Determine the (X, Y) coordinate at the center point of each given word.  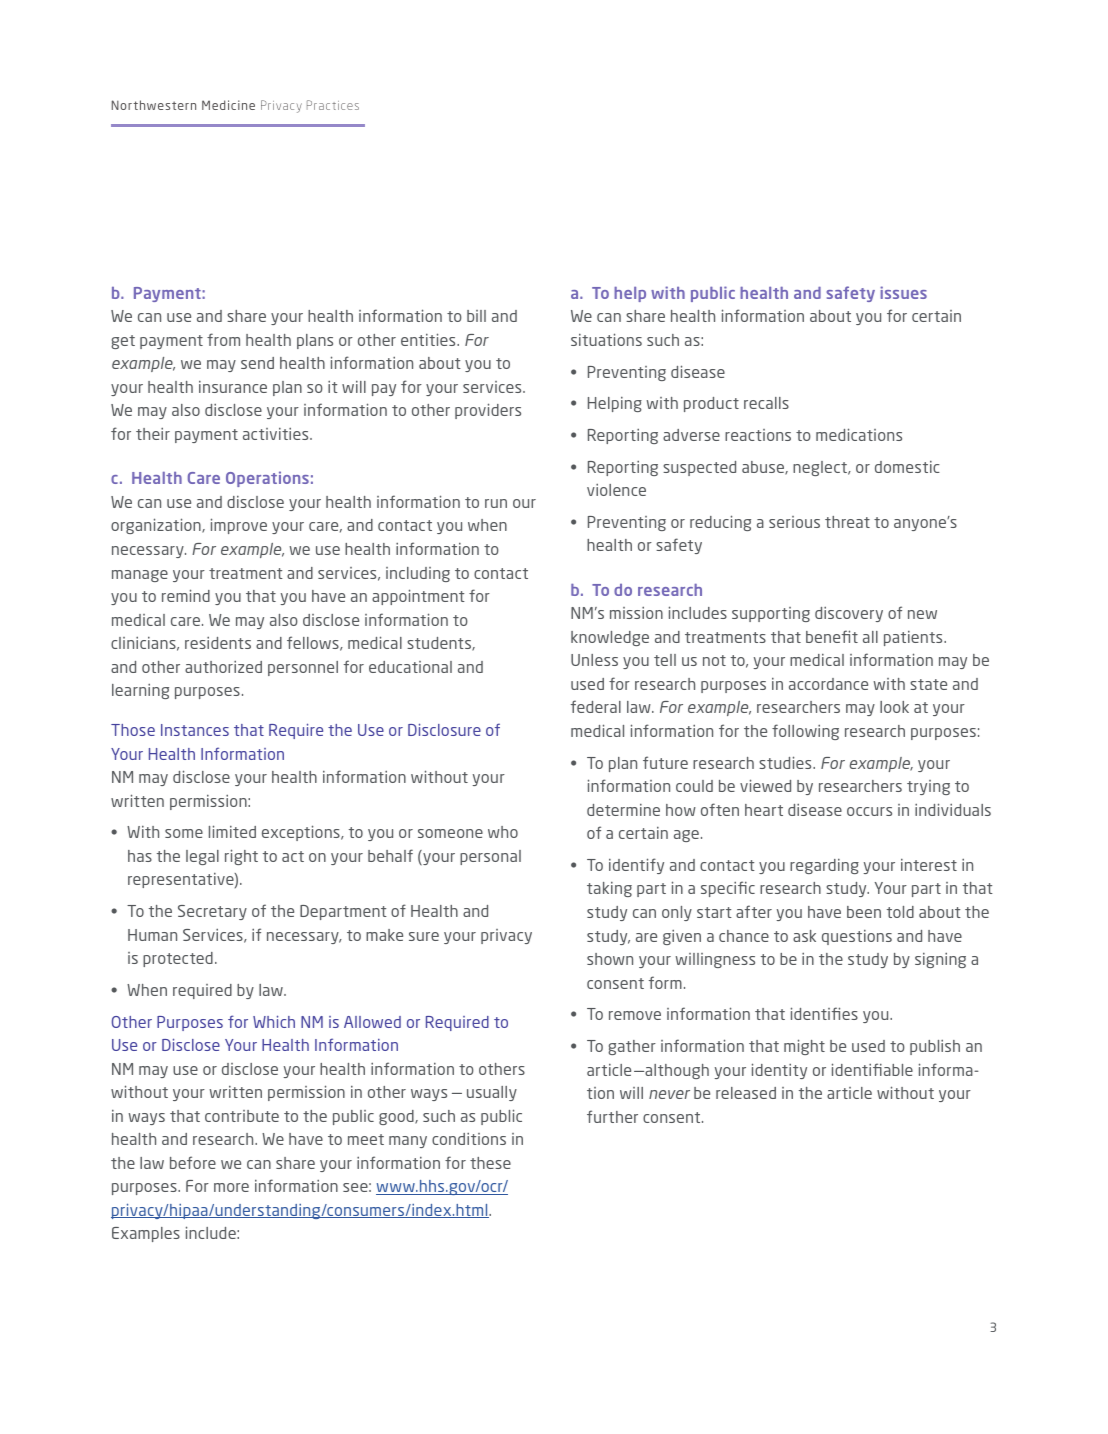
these (490, 1163)
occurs (869, 811)
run (496, 503)
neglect (821, 468)
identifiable (872, 1069)
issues (903, 292)
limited (232, 831)
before (193, 1162)
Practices (333, 105)
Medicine (228, 105)
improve (239, 526)
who (503, 832)
